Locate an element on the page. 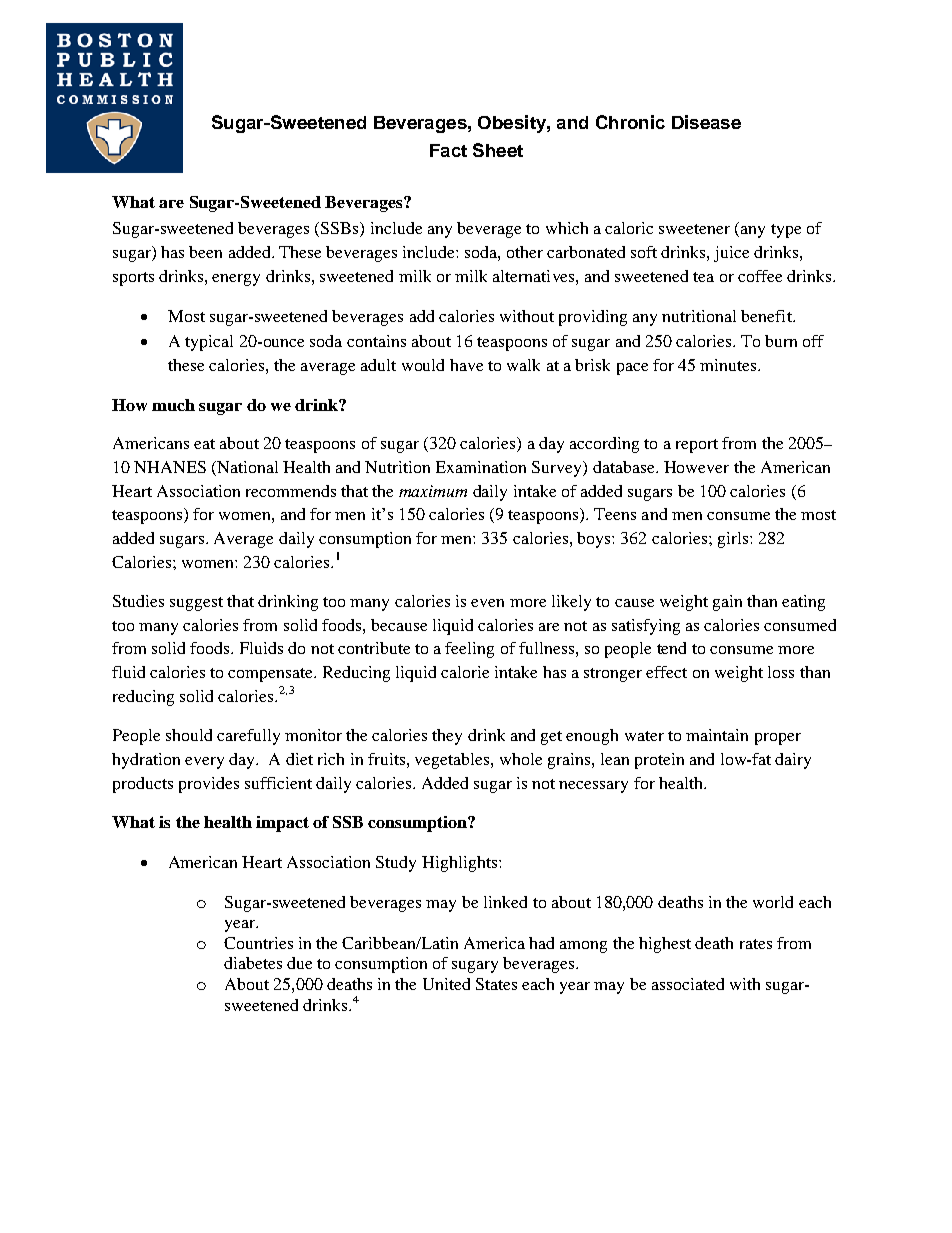 The image size is (952, 1233). Fact is located at coordinates (448, 150).
